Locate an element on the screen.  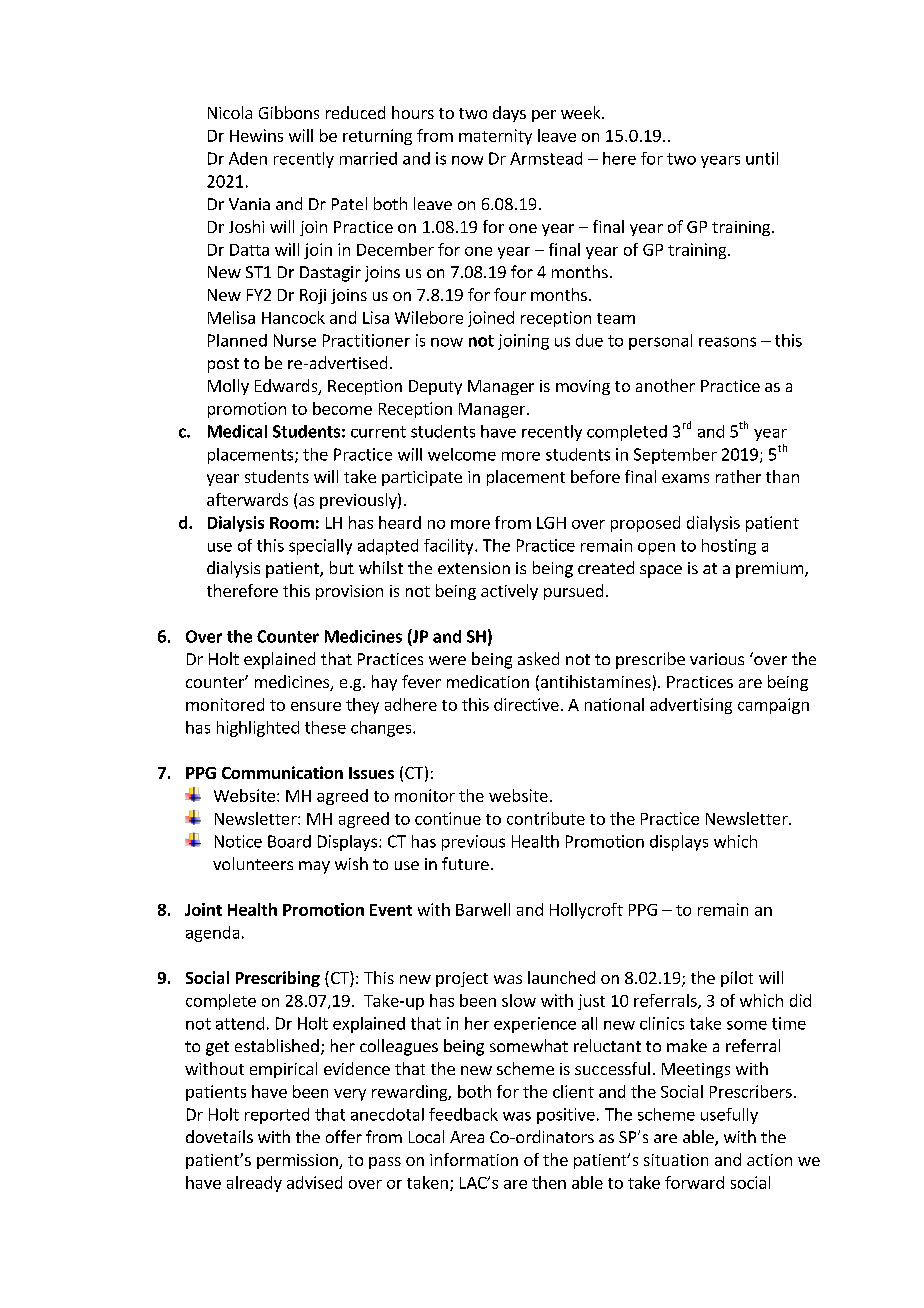
ensure is located at coordinates (316, 706).
